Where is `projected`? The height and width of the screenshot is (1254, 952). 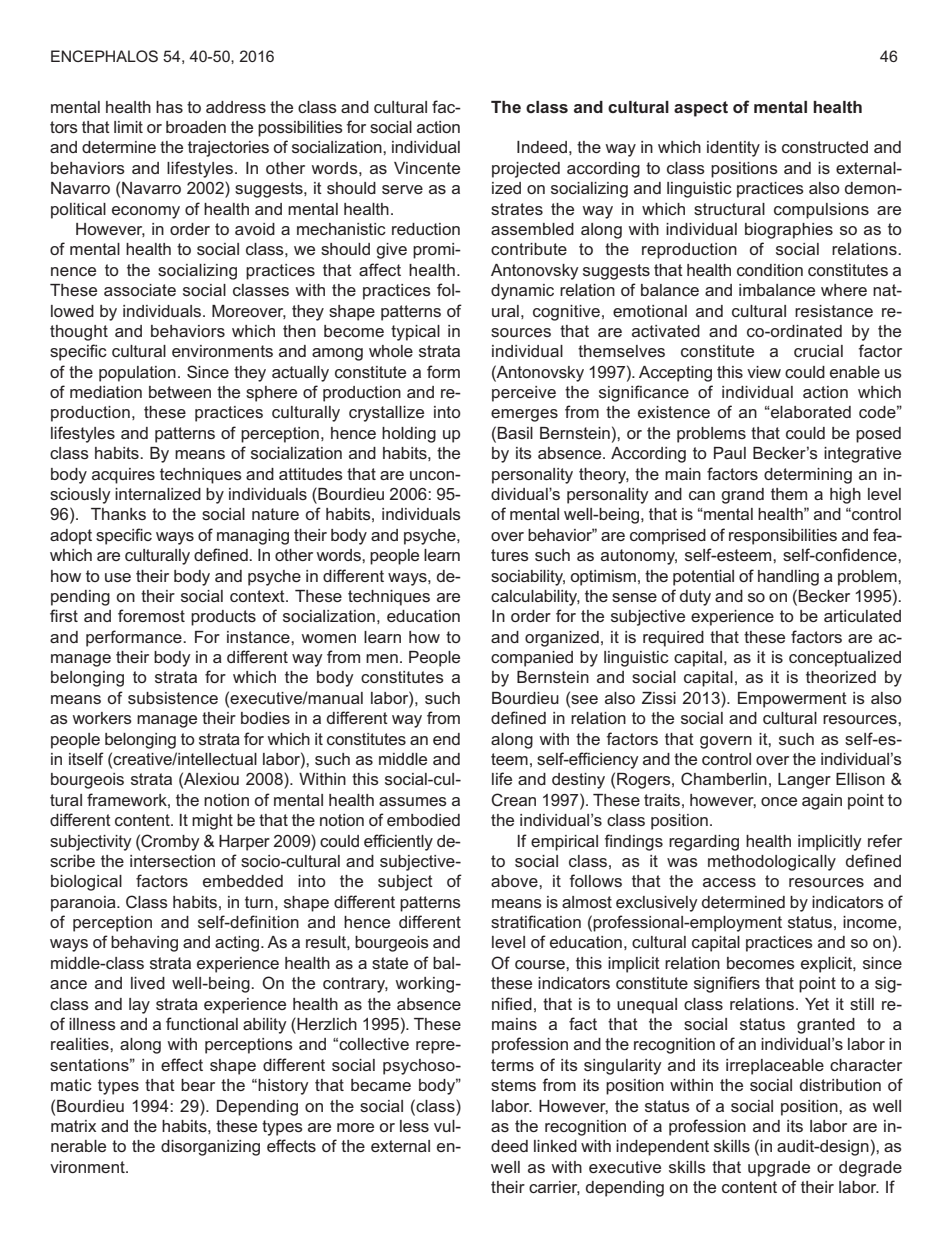 projected is located at coordinates (526, 170).
